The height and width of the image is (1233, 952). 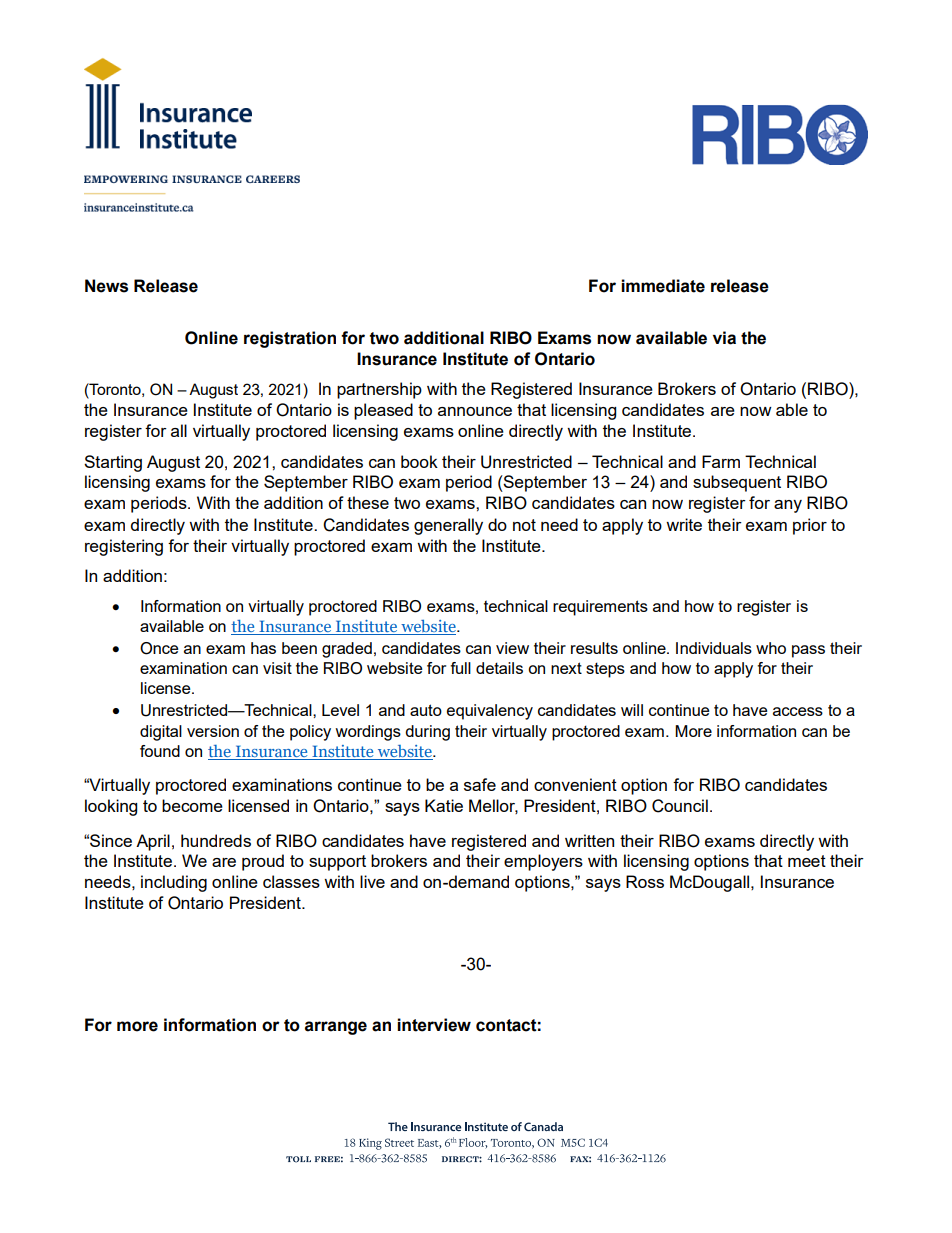 I want to click on arrange, so click(x=336, y=1028).
